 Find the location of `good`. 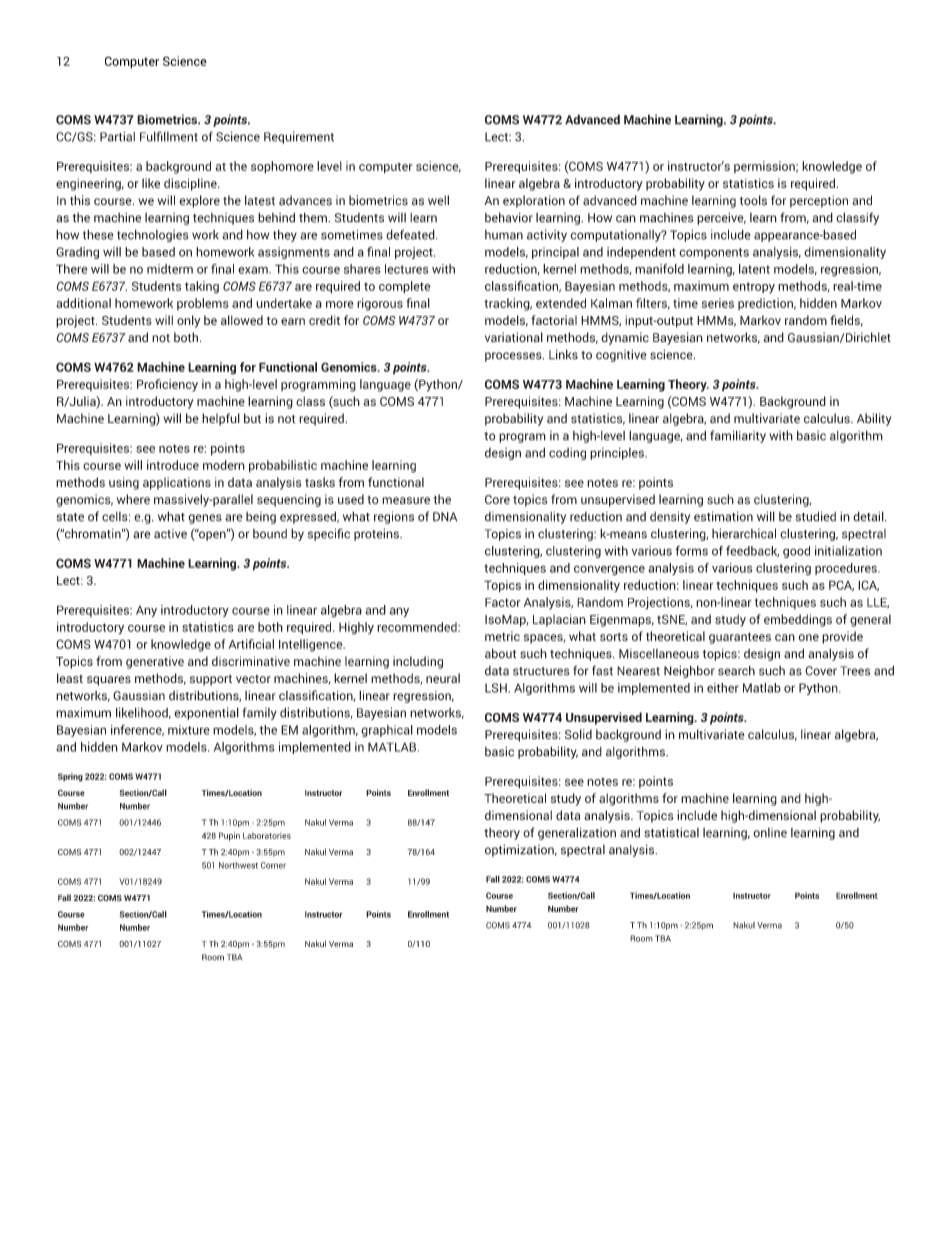

good is located at coordinates (796, 552).
